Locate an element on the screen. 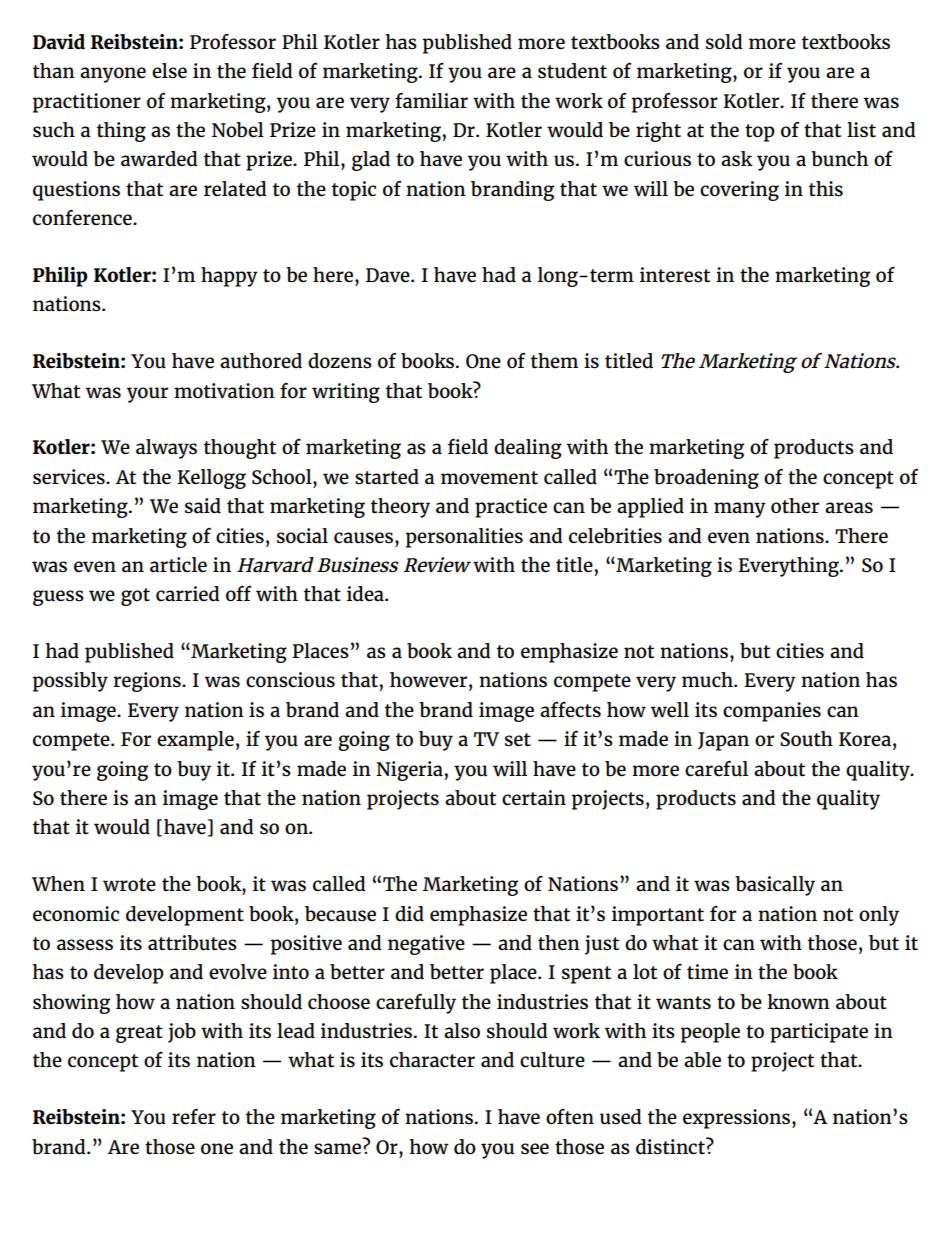  sold is located at coordinates (724, 42).
